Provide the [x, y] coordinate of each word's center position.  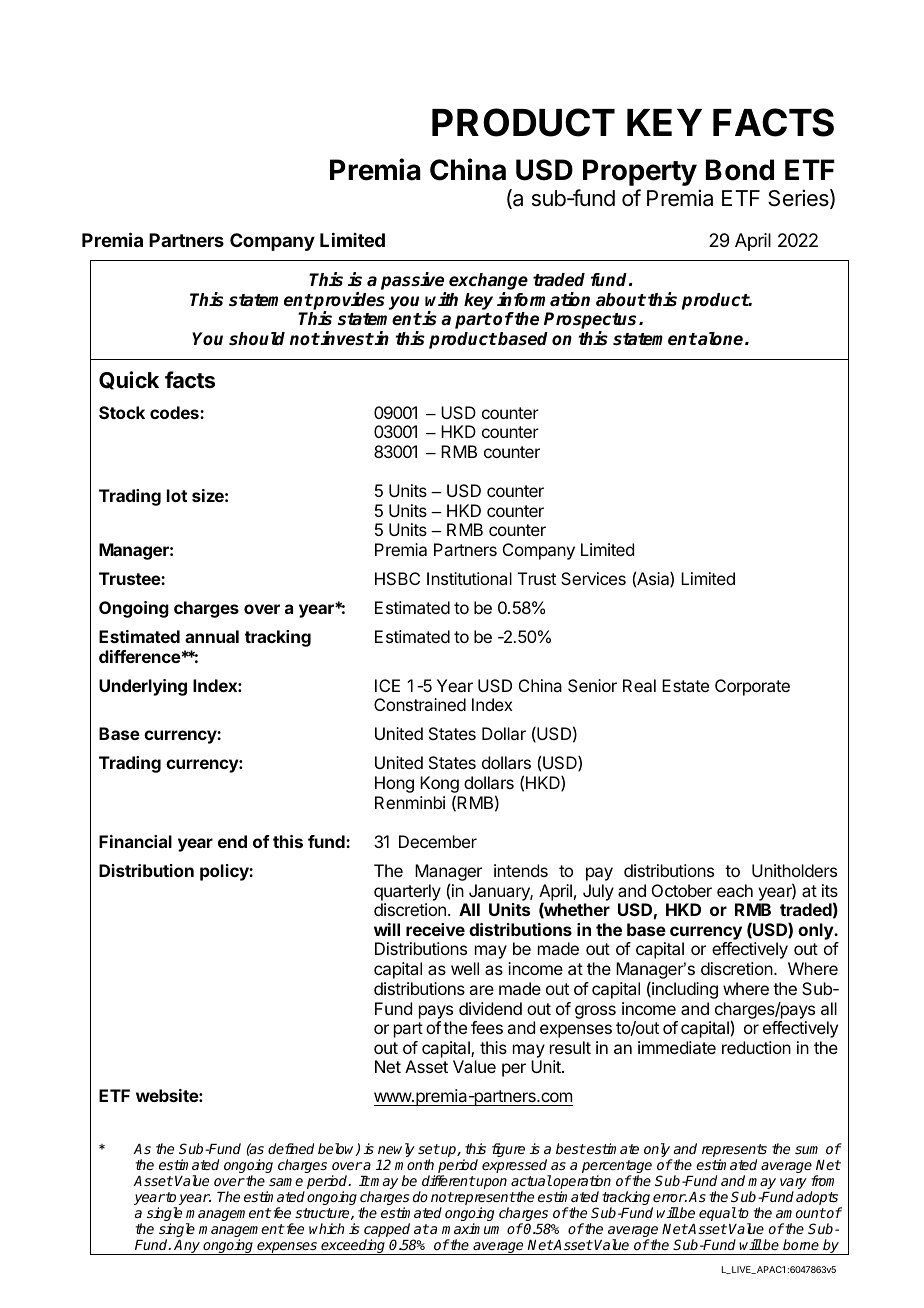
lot [177, 495]
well [465, 968]
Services [593, 578]
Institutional [469, 578]
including [684, 990]
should [257, 339]
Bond [740, 170]
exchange [488, 283]
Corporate [752, 687]
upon [491, 1183]
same [286, 1182]
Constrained [420, 704]
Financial [135, 841]
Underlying [143, 687]
